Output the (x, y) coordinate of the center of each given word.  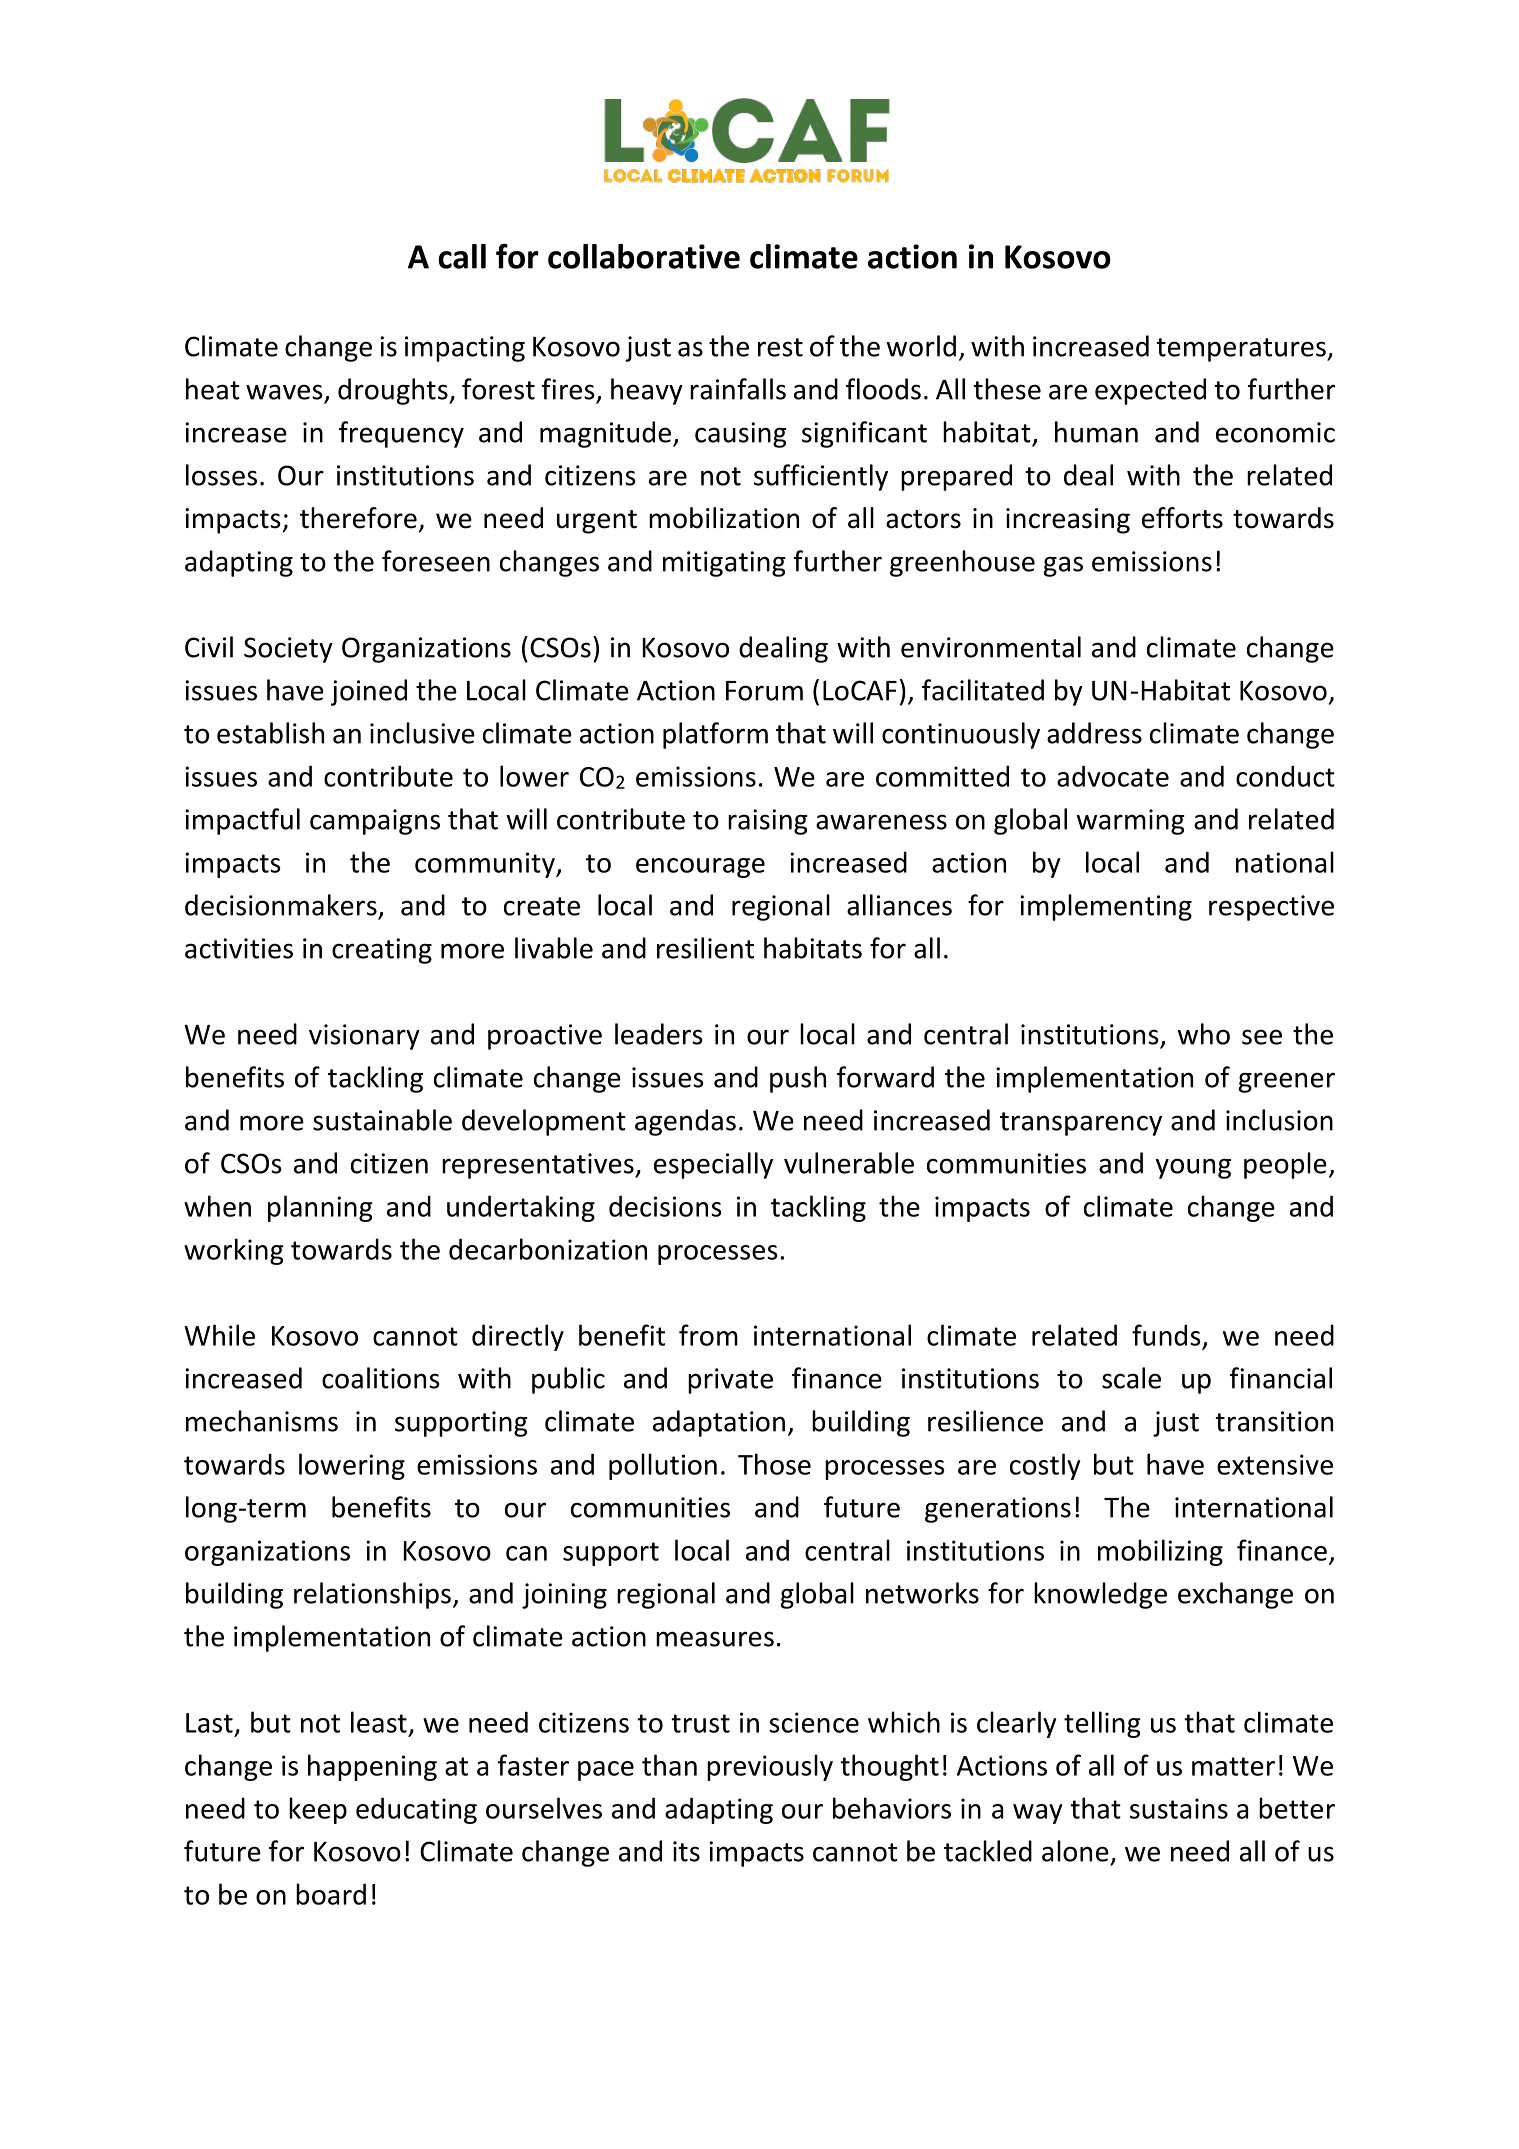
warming (1131, 822)
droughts (394, 391)
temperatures (1242, 350)
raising (768, 822)
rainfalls (738, 389)
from (708, 1335)
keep (318, 1810)
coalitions (381, 1378)
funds (1166, 1335)
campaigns (375, 822)
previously (770, 1767)
